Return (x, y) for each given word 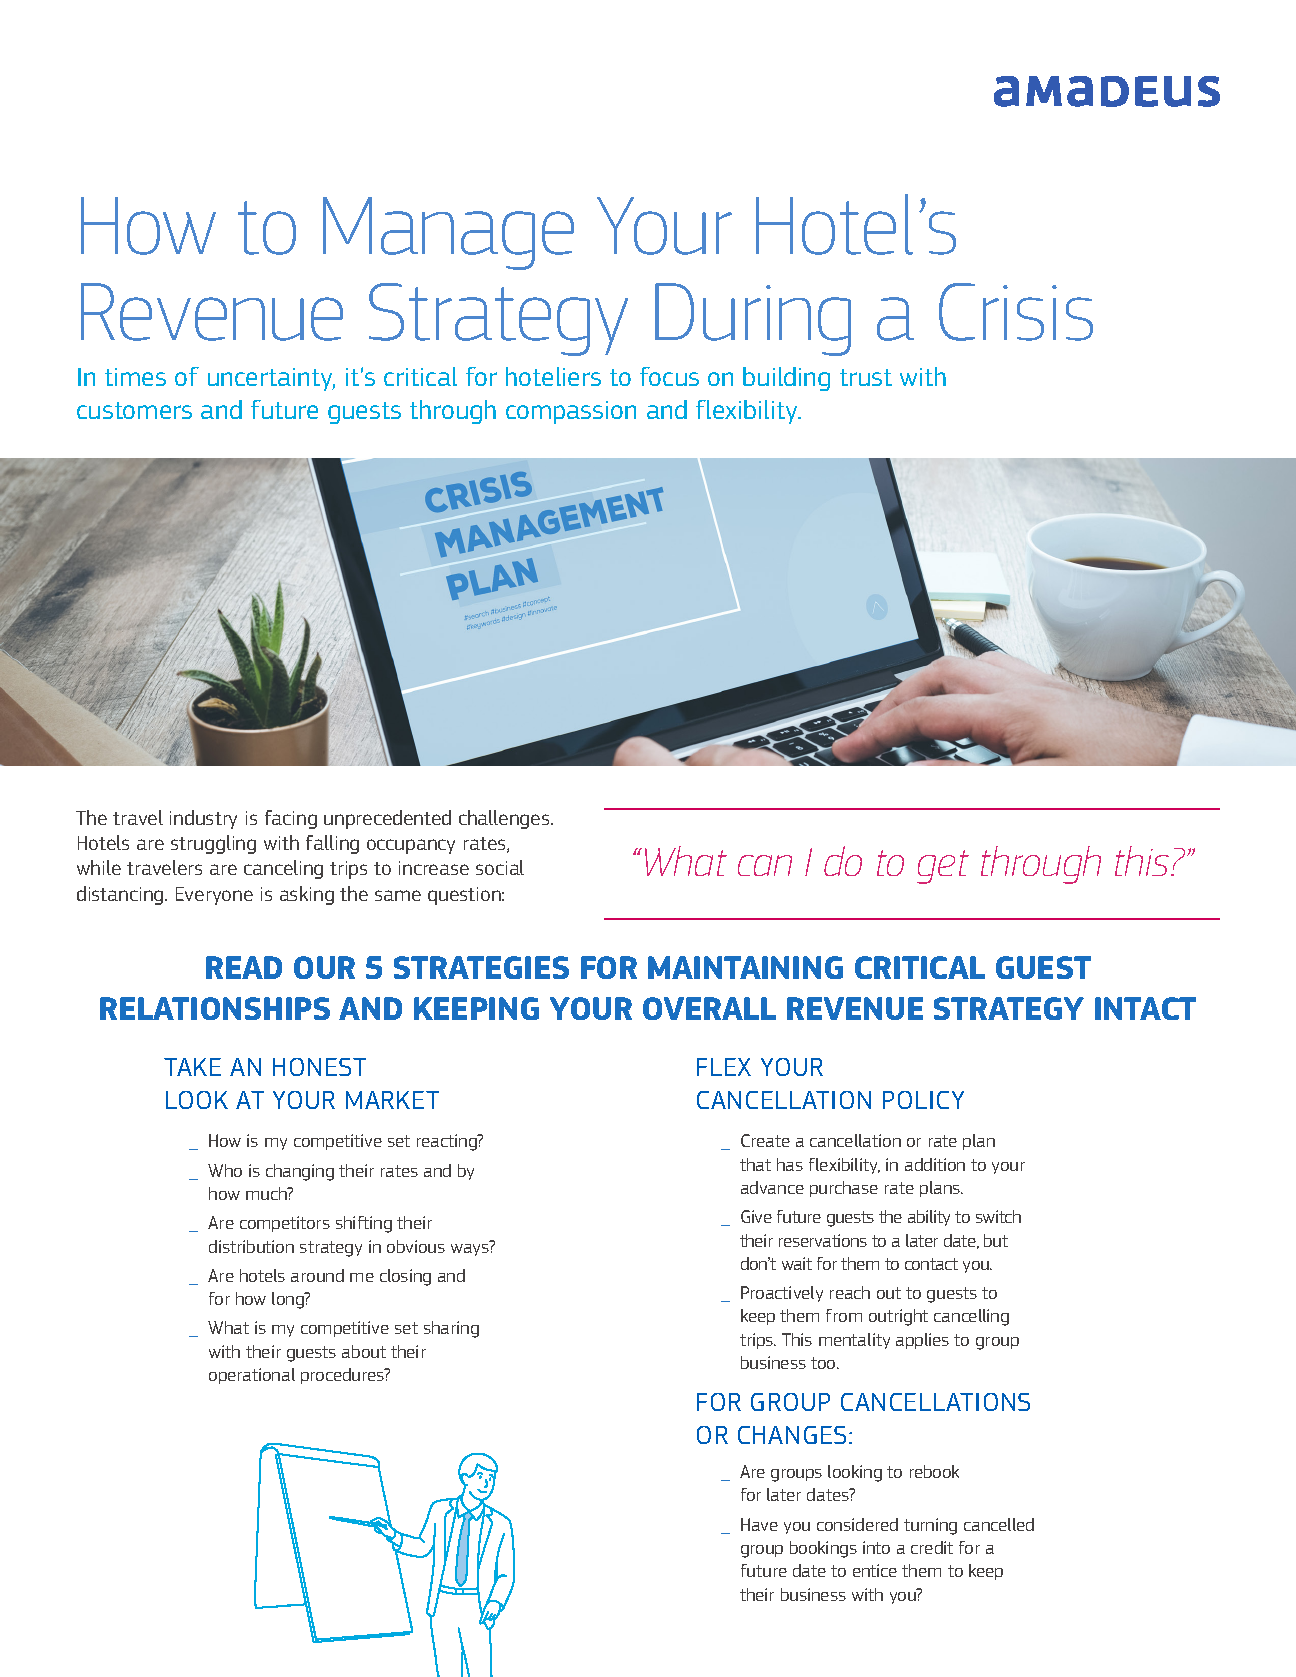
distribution (251, 1246)
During (753, 319)
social (500, 867)
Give (756, 1216)
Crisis (1016, 312)
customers (134, 410)
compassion (571, 412)
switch (998, 1216)
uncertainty (271, 379)
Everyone (214, 896)
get (943, 867)
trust (866, 377)
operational (252, 1376)
